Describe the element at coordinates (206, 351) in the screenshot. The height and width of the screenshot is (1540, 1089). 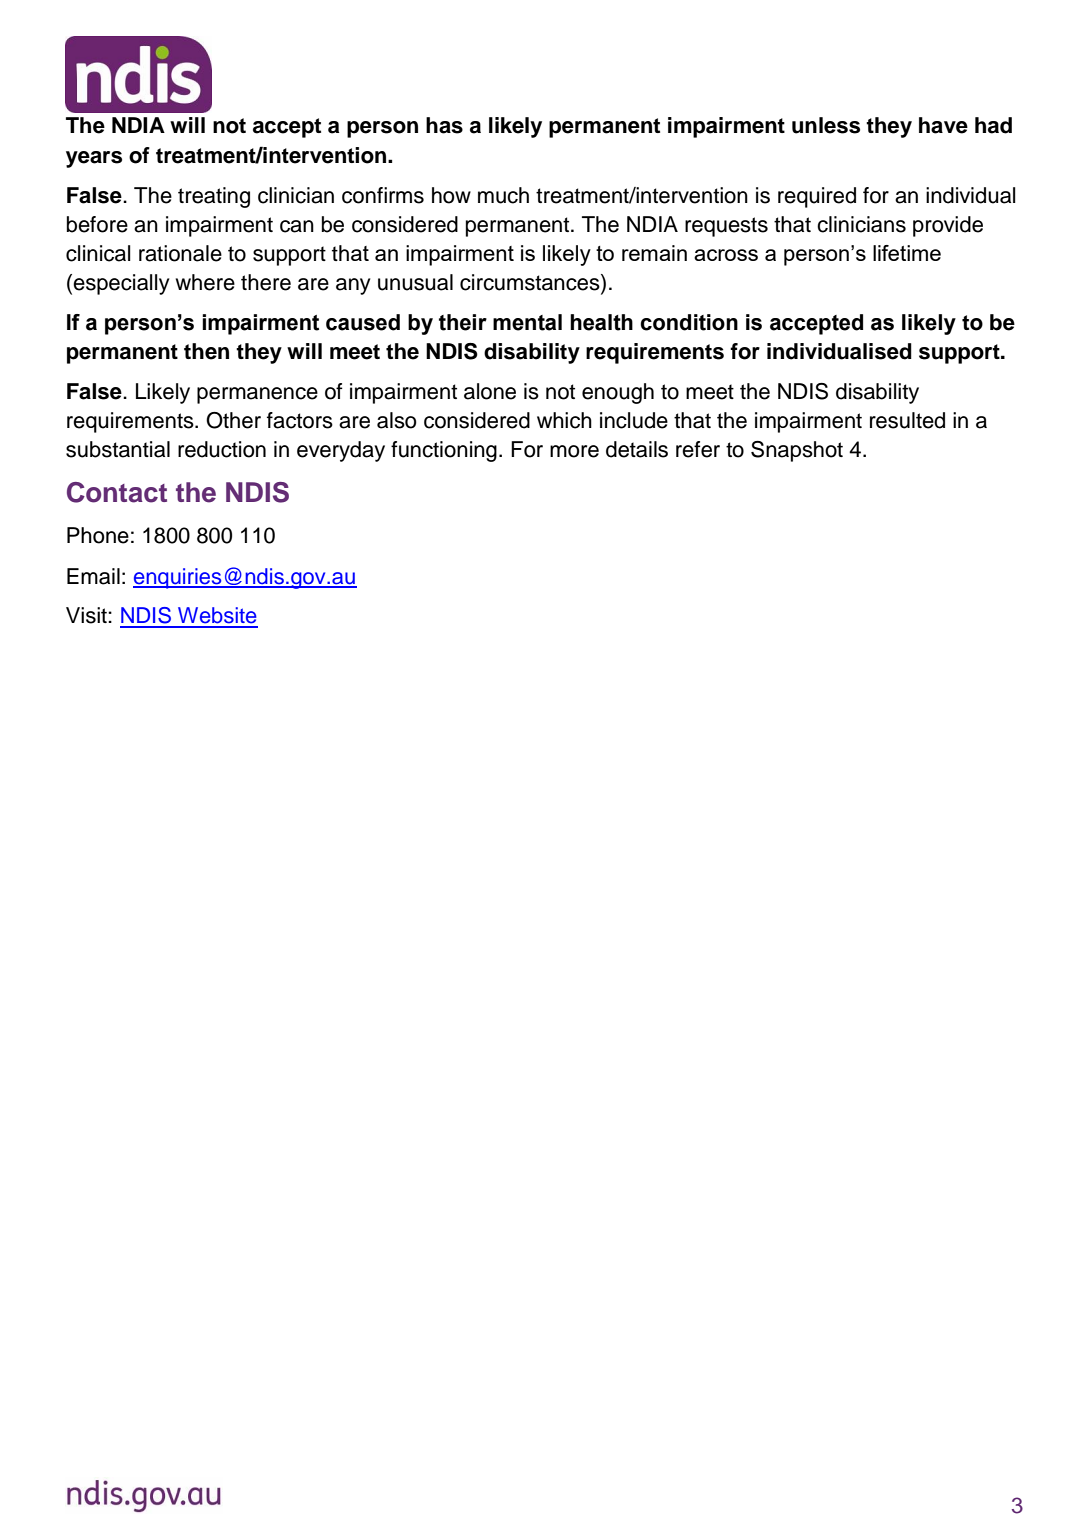
I see `then` at that location.
